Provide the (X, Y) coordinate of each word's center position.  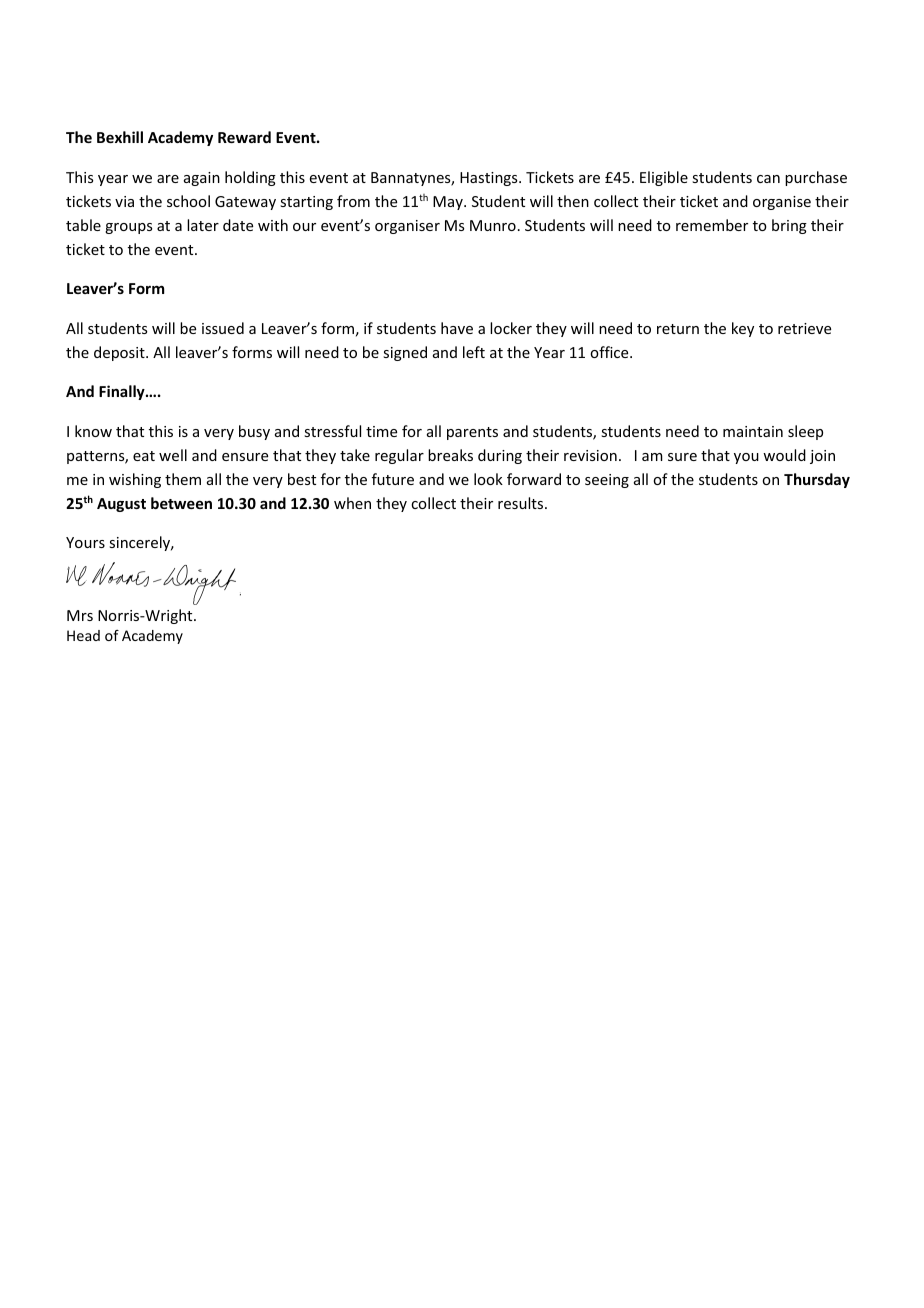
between (181, 503)
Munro (493, 225)
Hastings (490, 179)
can (768, 179)
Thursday (817, 480)
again (202, 179)
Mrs (80, 615)
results (522, 503)
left (474, 352)
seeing (607, 481)
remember (712, 225)
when (352, 503)
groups (128, 228)
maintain (753, 431)
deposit (120, 353)
